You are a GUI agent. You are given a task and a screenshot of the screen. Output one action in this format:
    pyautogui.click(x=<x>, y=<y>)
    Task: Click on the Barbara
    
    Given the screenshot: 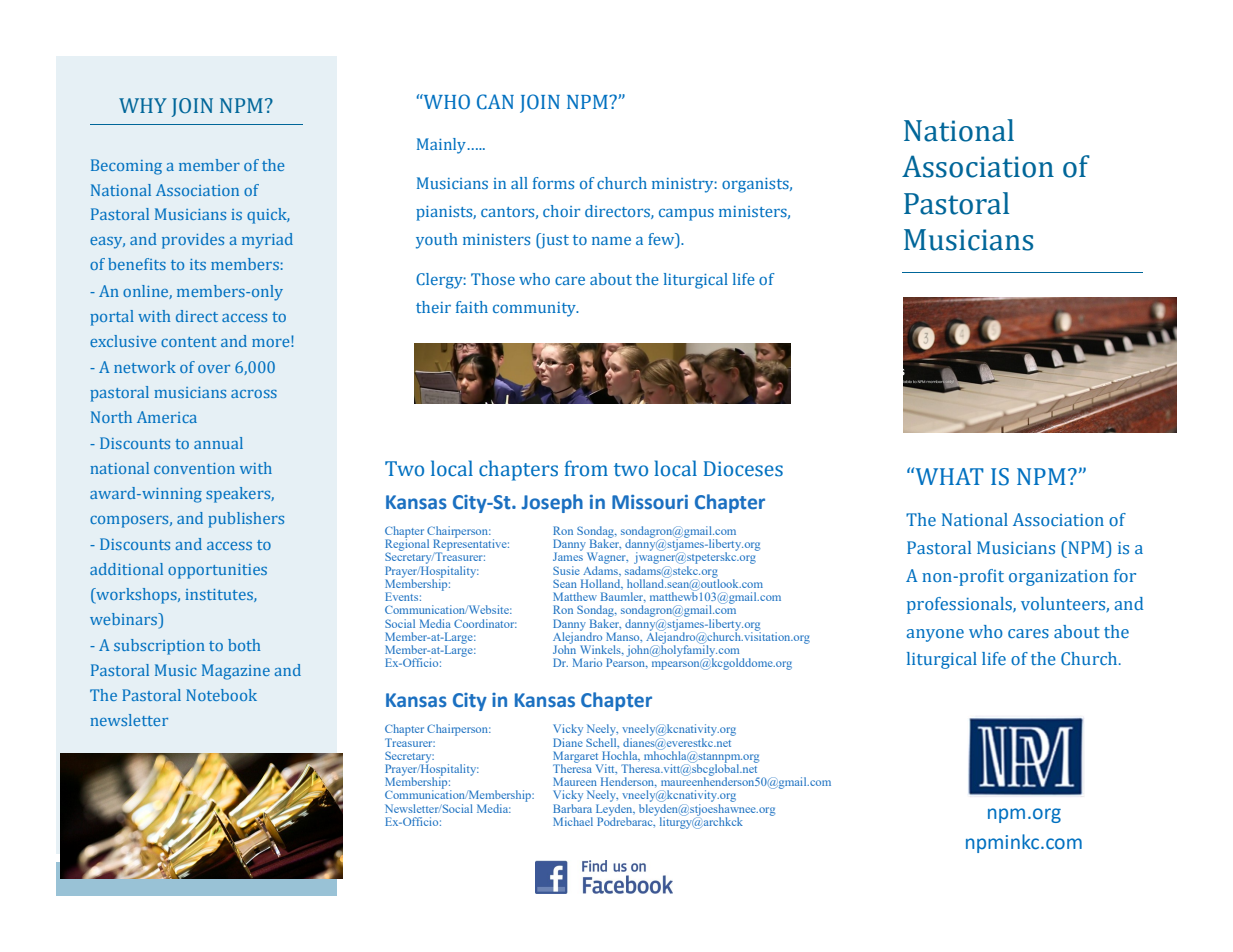 What is the action you would take?
    pyautogui.click(x=572, y=807)
